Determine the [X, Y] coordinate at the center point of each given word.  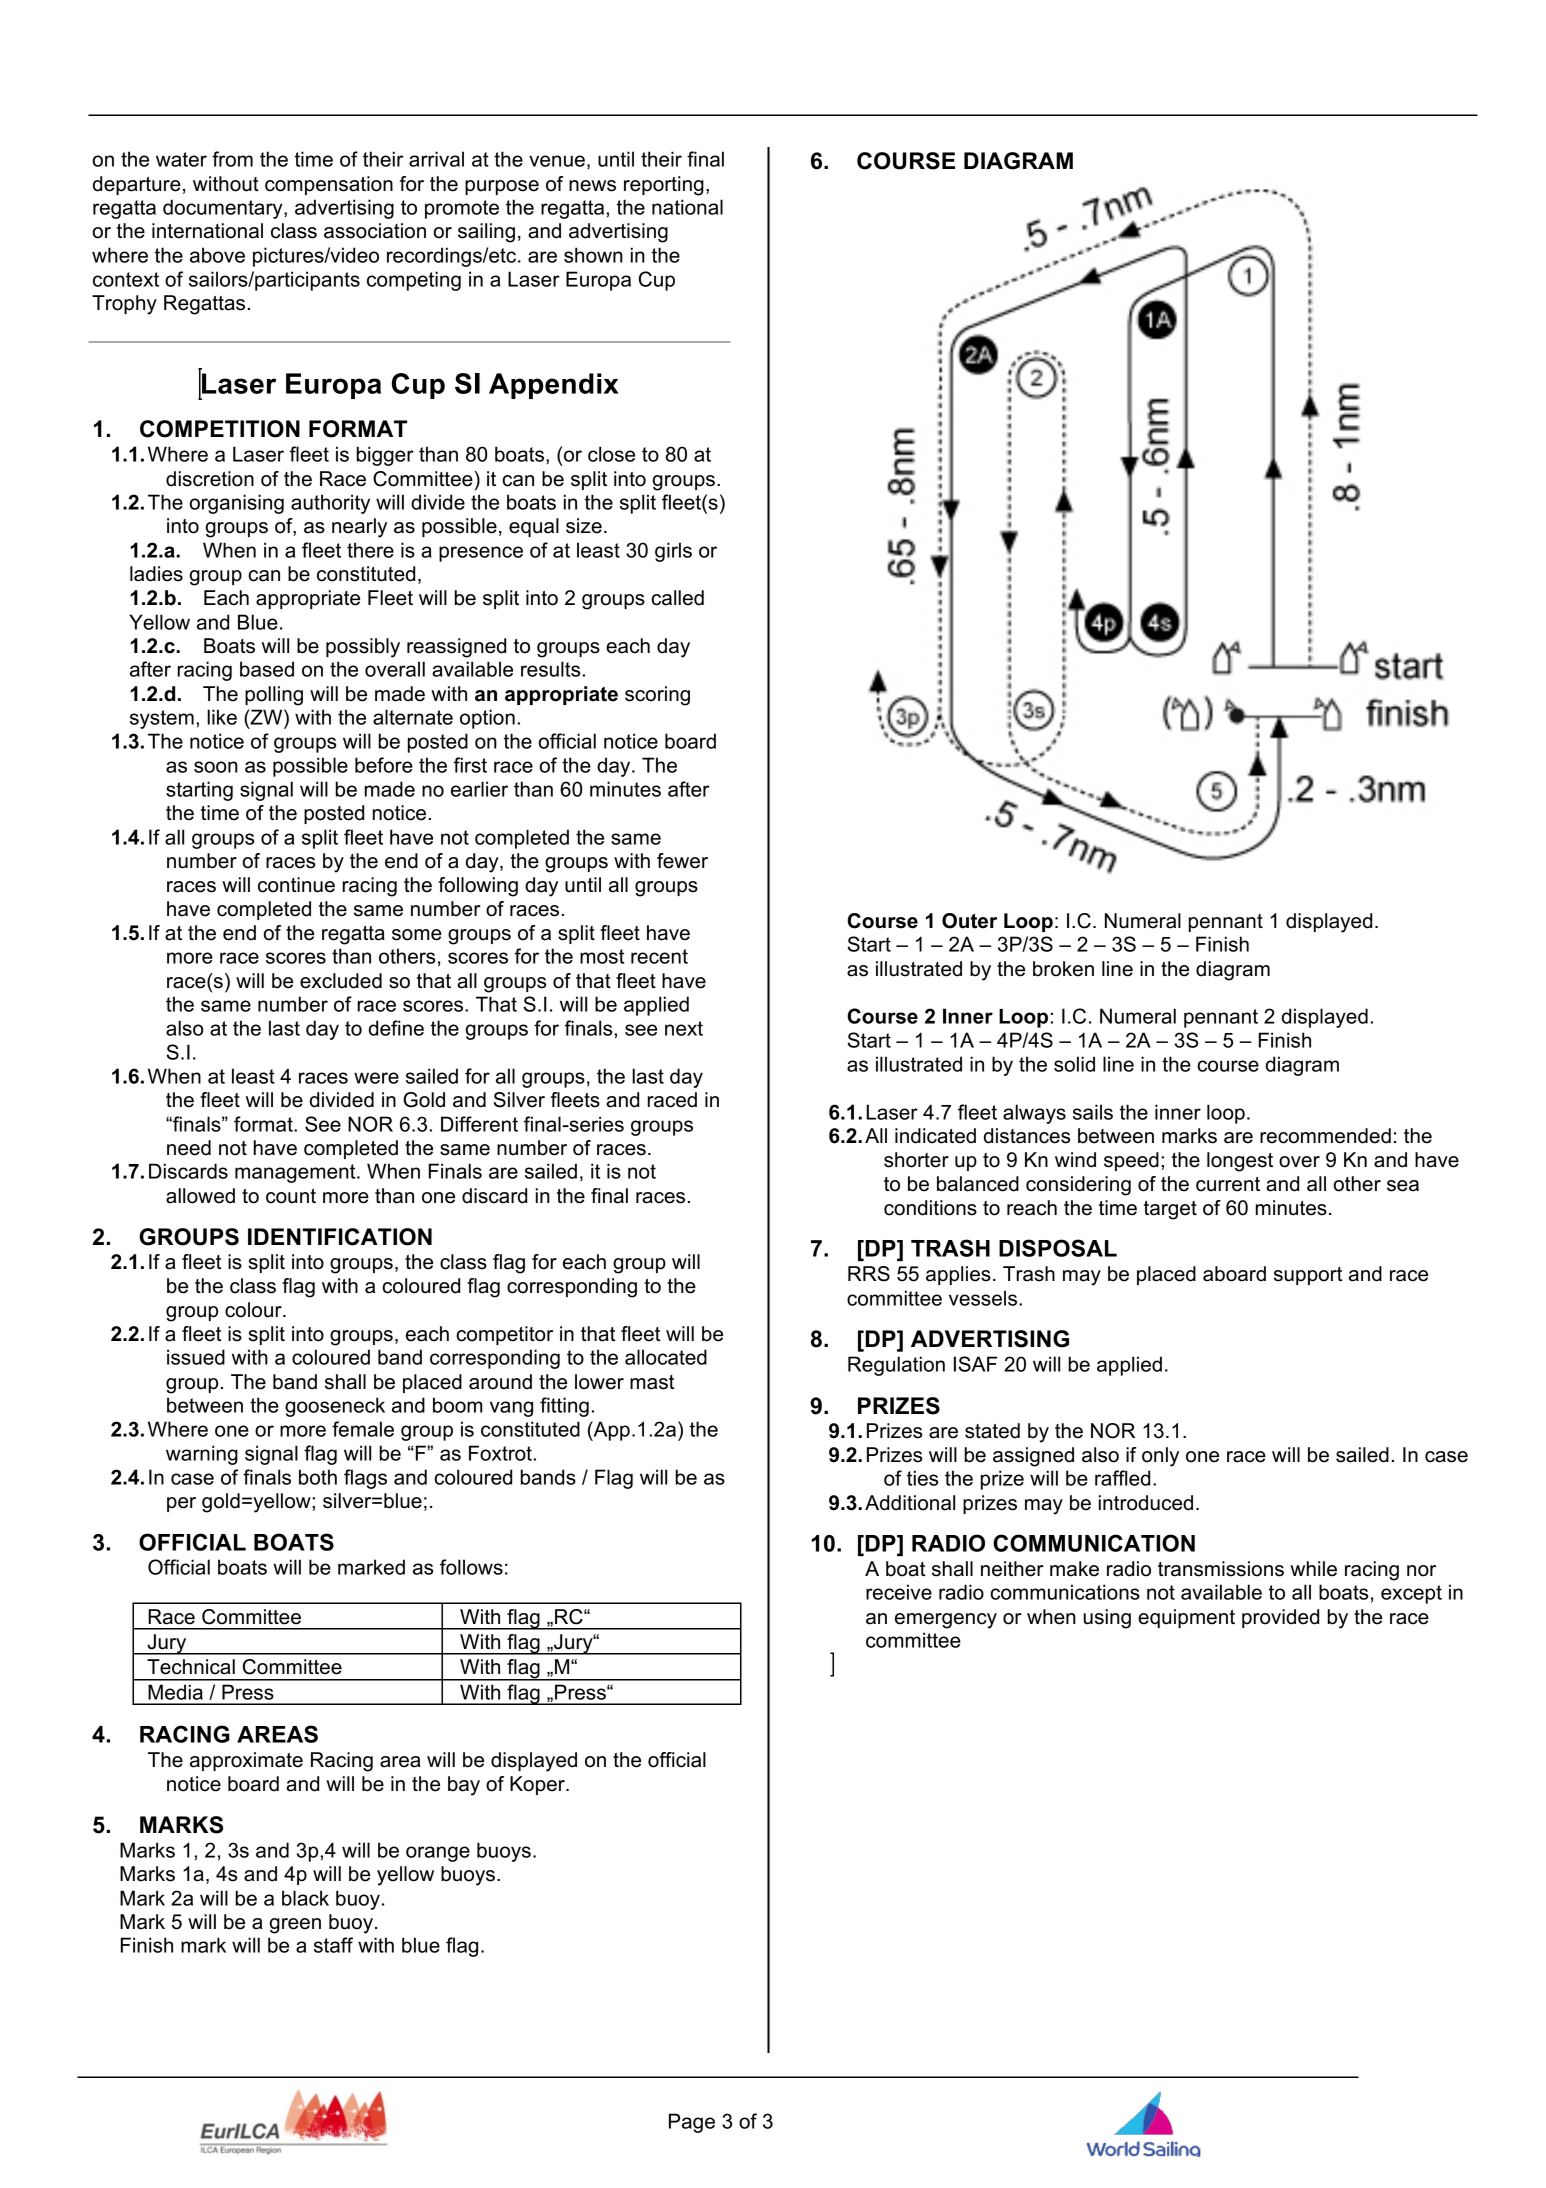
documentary [224, 209]
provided [1280, 1618]
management [296, 1173]
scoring [657, 696]
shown [593, 255]
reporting [664, 186]
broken [1063, 969]
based [267, 669]
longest [1240, 1162]
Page [692, 2123]
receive [899, 1592]
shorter [916, 1160]
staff [333, 1945]
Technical [191, 1667]
